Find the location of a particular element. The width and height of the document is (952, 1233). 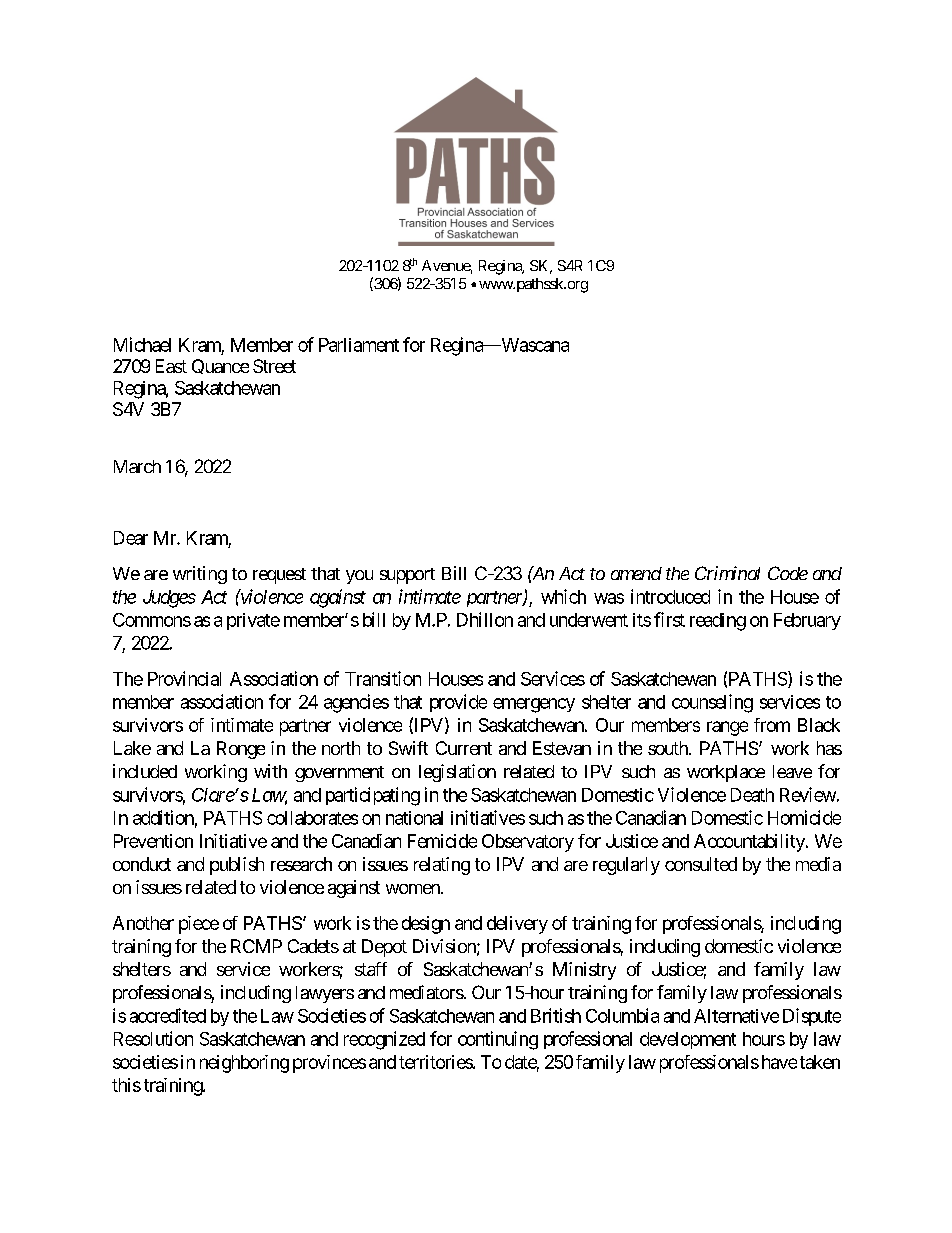

consulted is located at coordinates (701, 864).
